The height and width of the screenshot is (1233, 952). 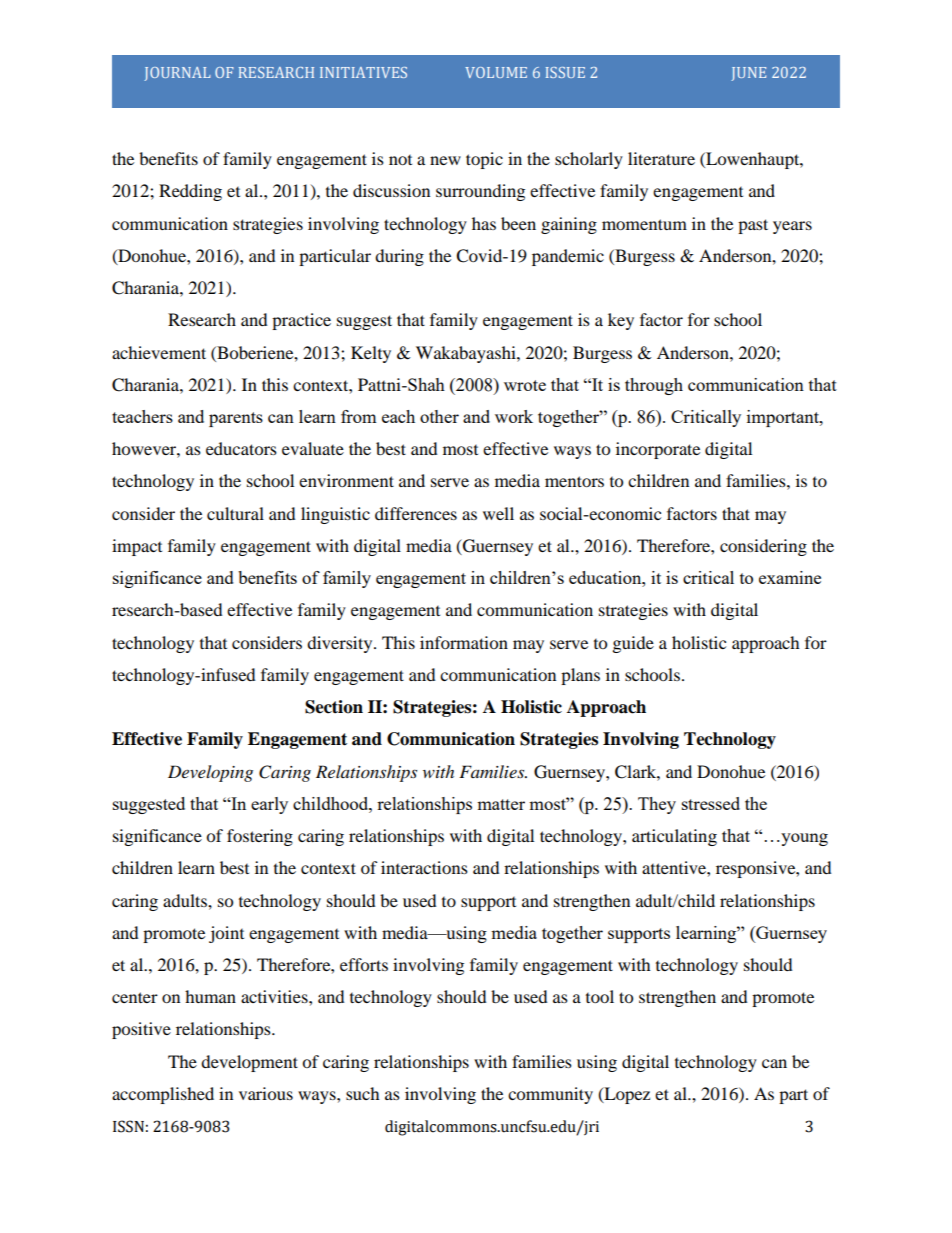 What do you see at coordinates (748, 74) in the screenshot?
I see `JUNE` at bounding box center [748, 74].
